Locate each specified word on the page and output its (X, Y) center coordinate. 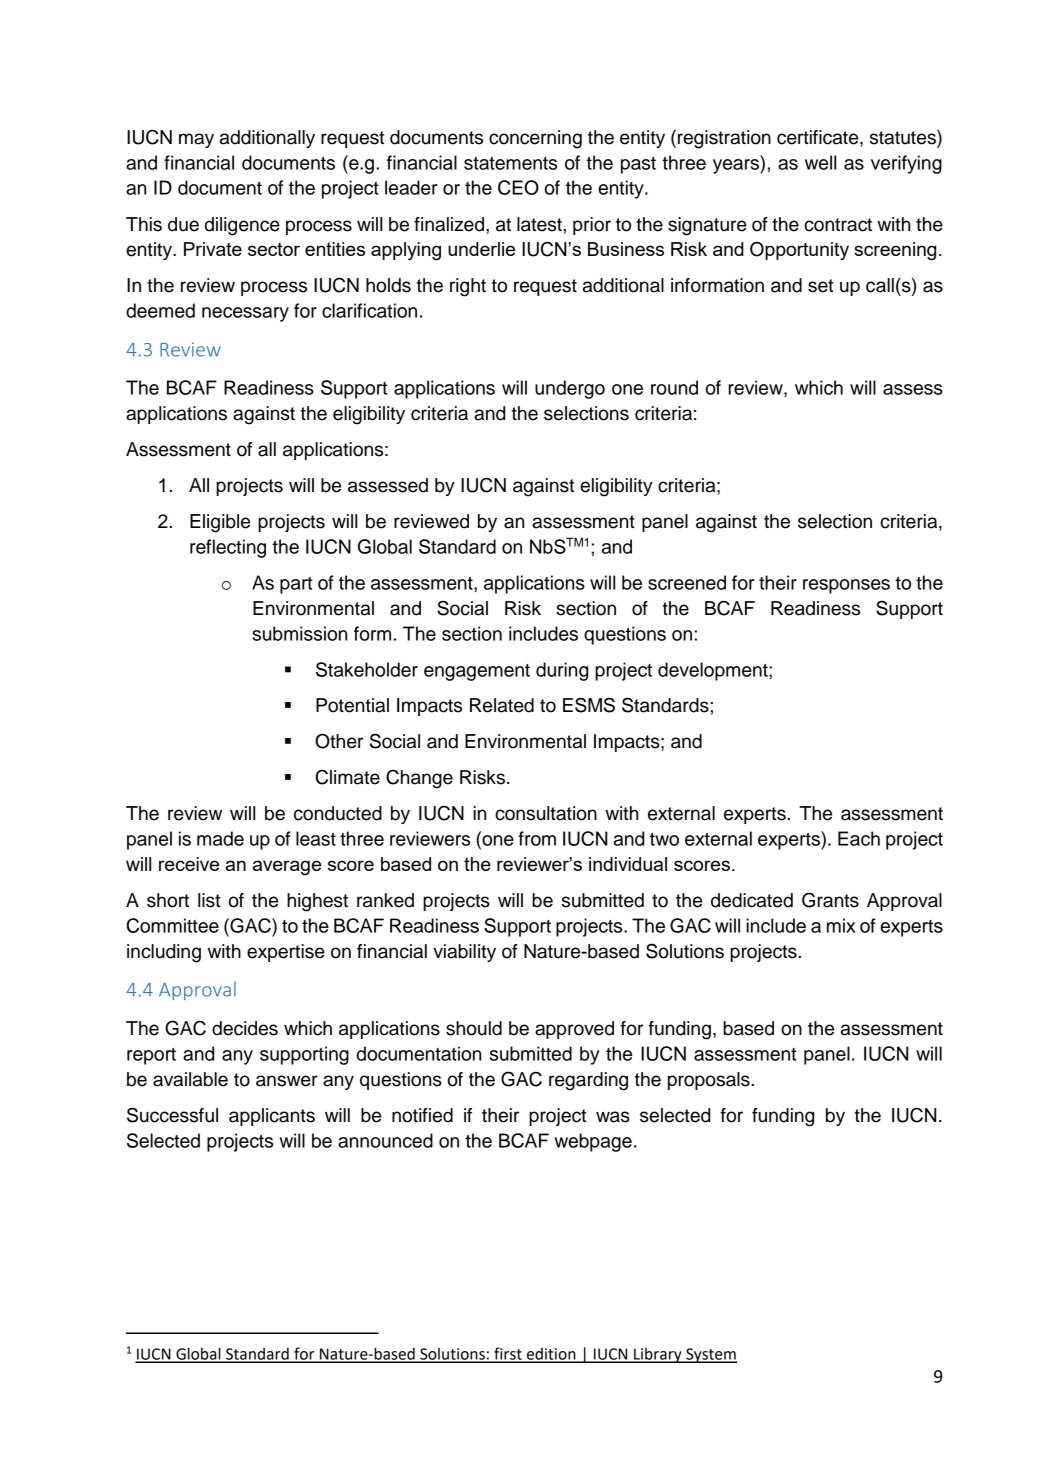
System (710, 1355)
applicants (272, 1117)
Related (502, 705)
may (196, 140)
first (508, 1354)
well (820, 162)
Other (339, 741)
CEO (518, 187)
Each (859, 838)
